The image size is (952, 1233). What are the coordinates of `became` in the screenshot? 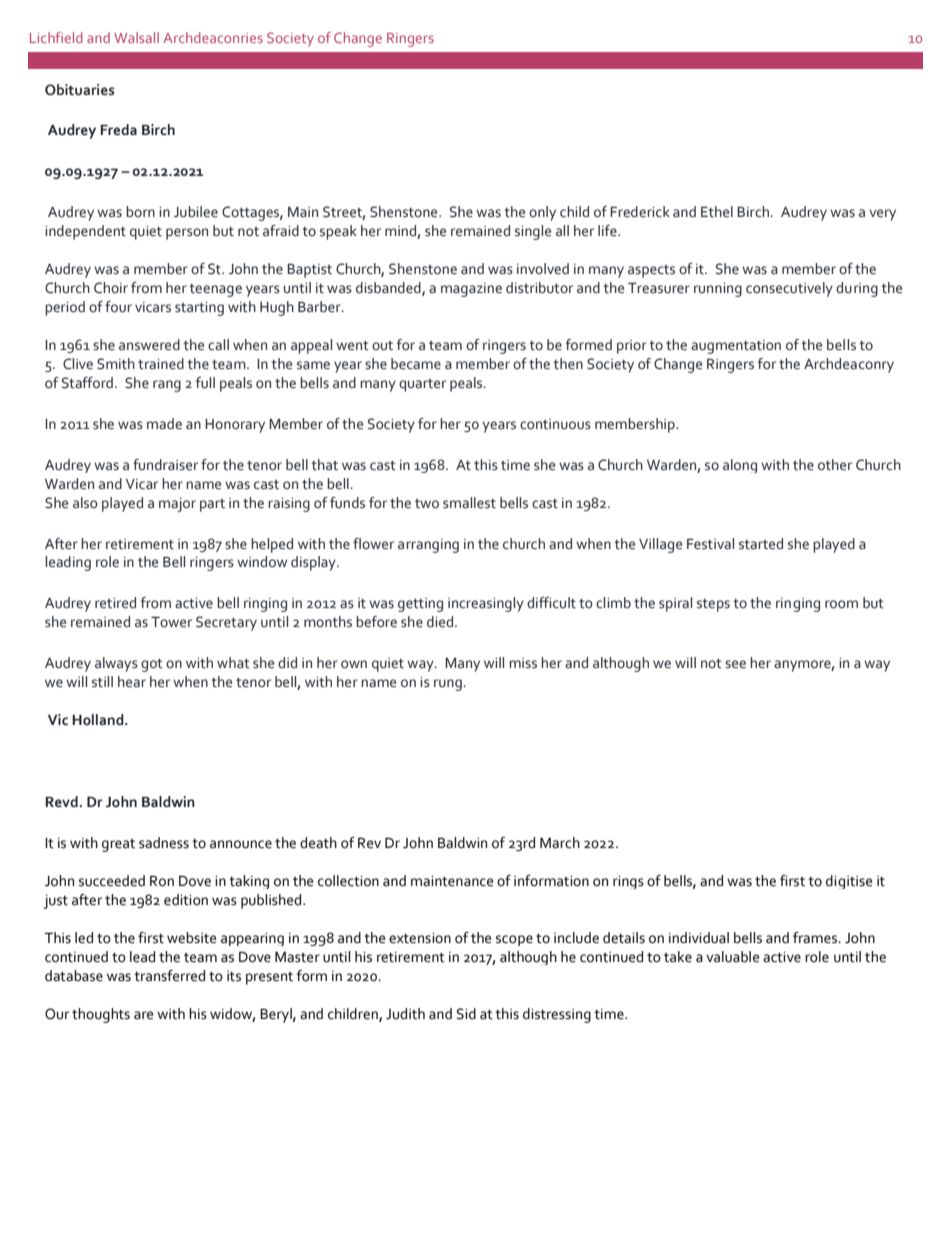 It's located at (416, 364).
